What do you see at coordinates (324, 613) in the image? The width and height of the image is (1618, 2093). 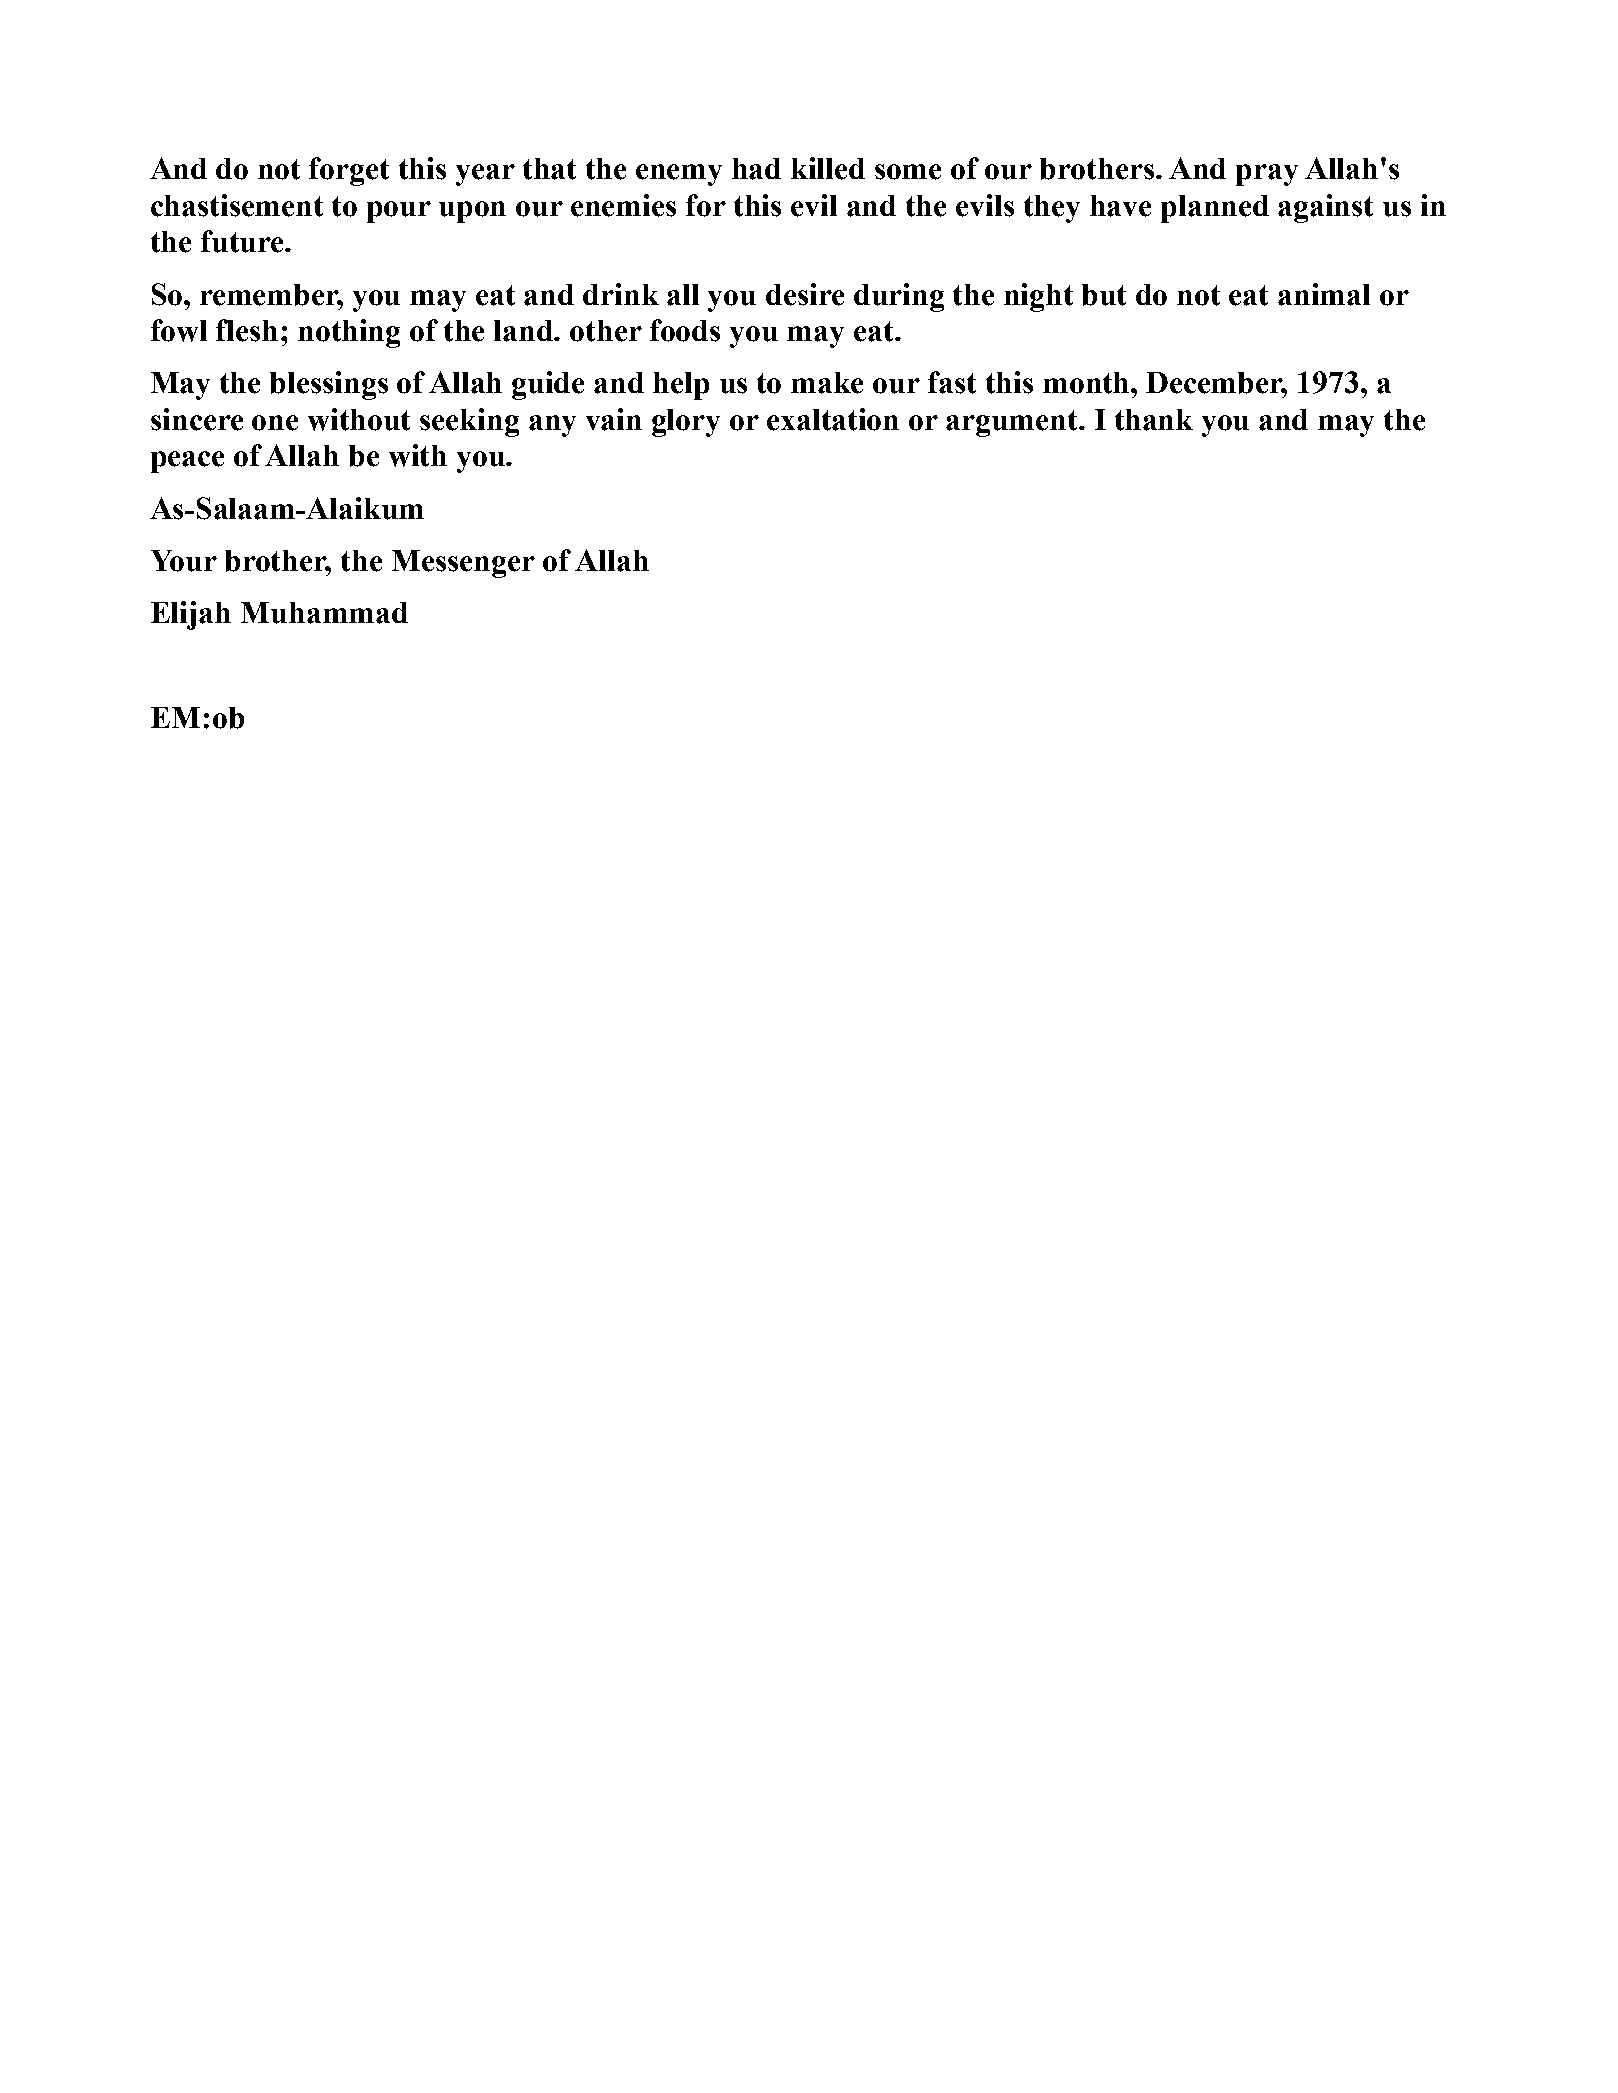 I see `Muhammad` at bounding box center [324, 613].
